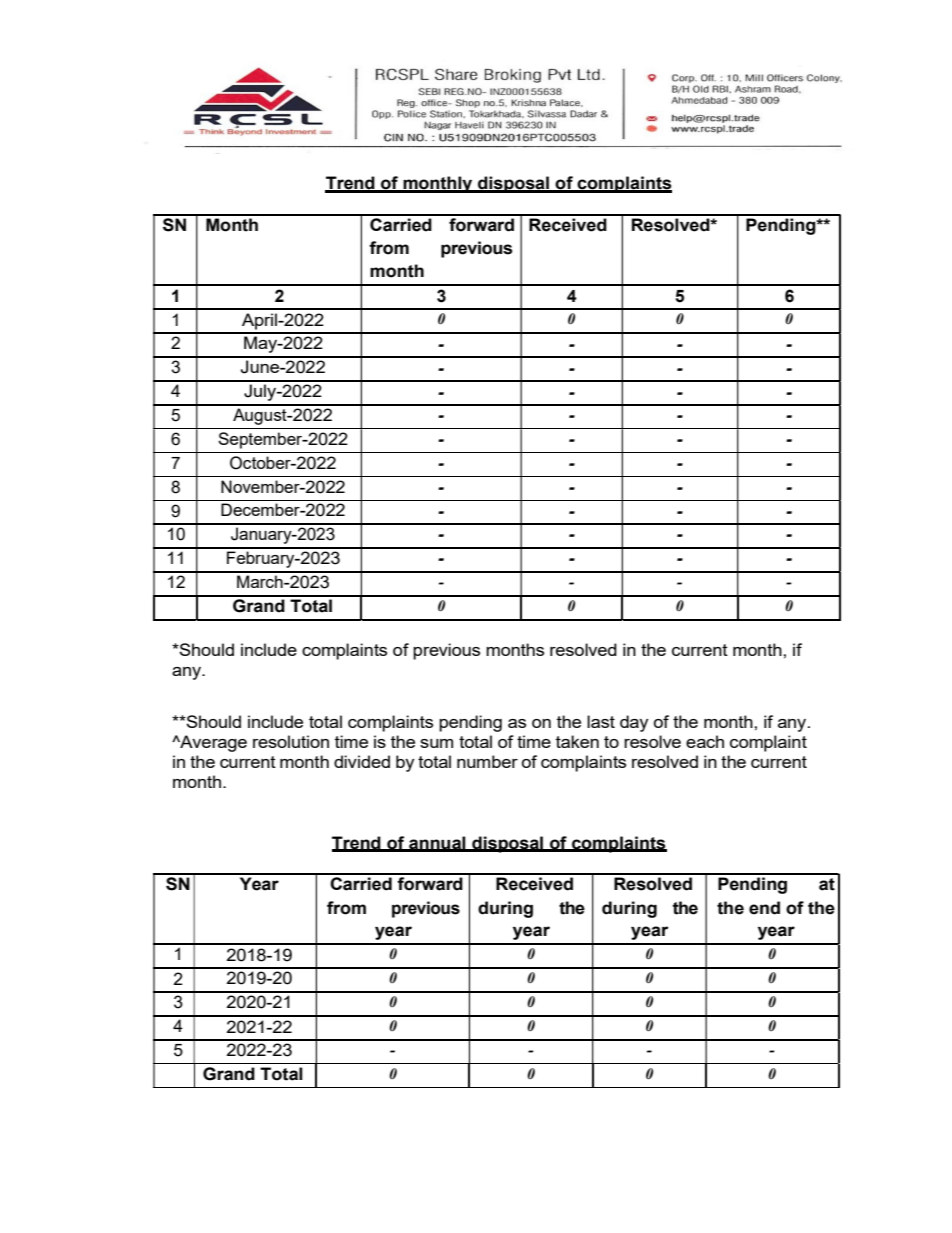 The image size is (952, 1233). Describe the element at coordinates (487, 761) in the screenshot. I see `number` at that location.
